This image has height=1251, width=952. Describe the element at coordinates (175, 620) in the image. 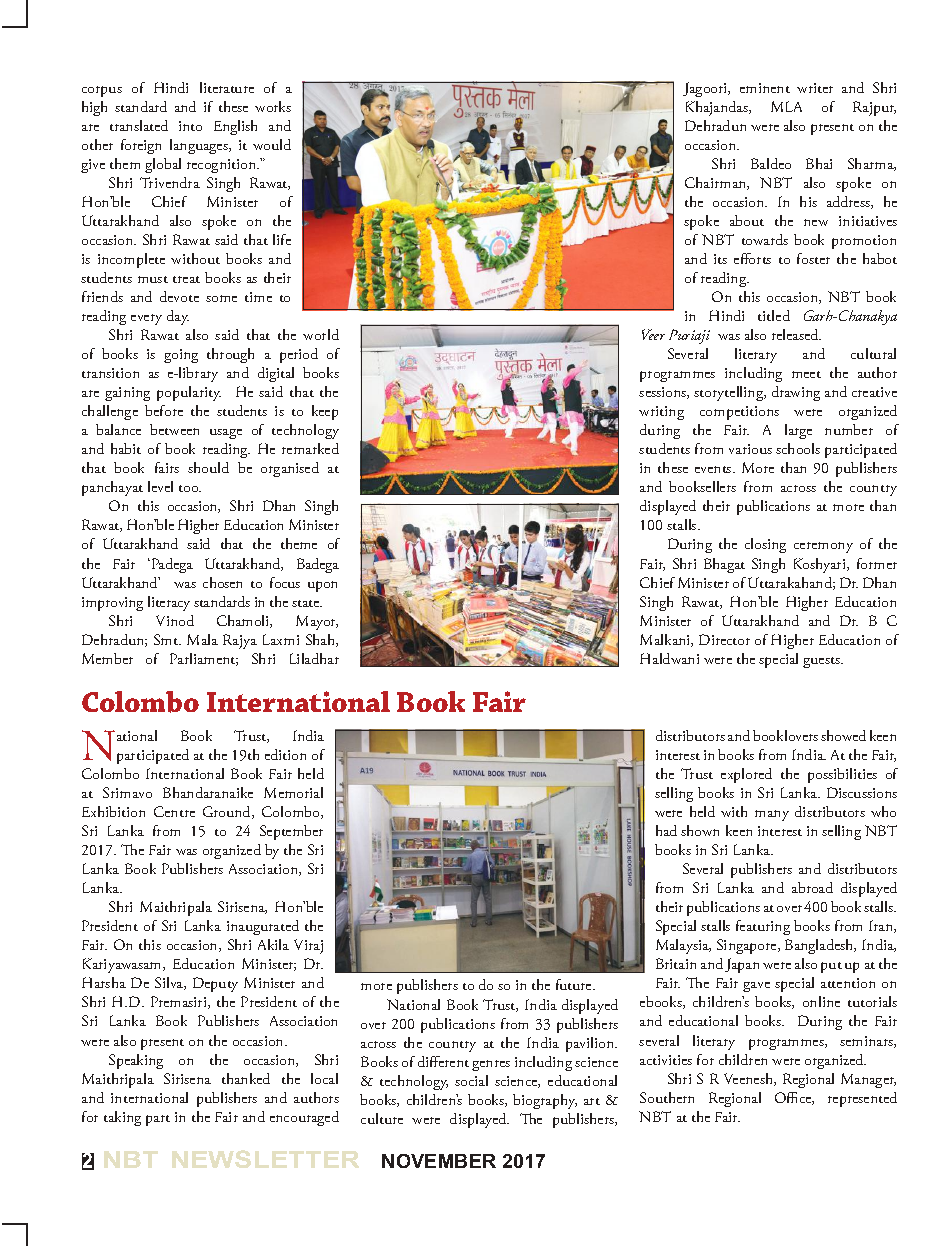

I see `Vinod` at that location.
